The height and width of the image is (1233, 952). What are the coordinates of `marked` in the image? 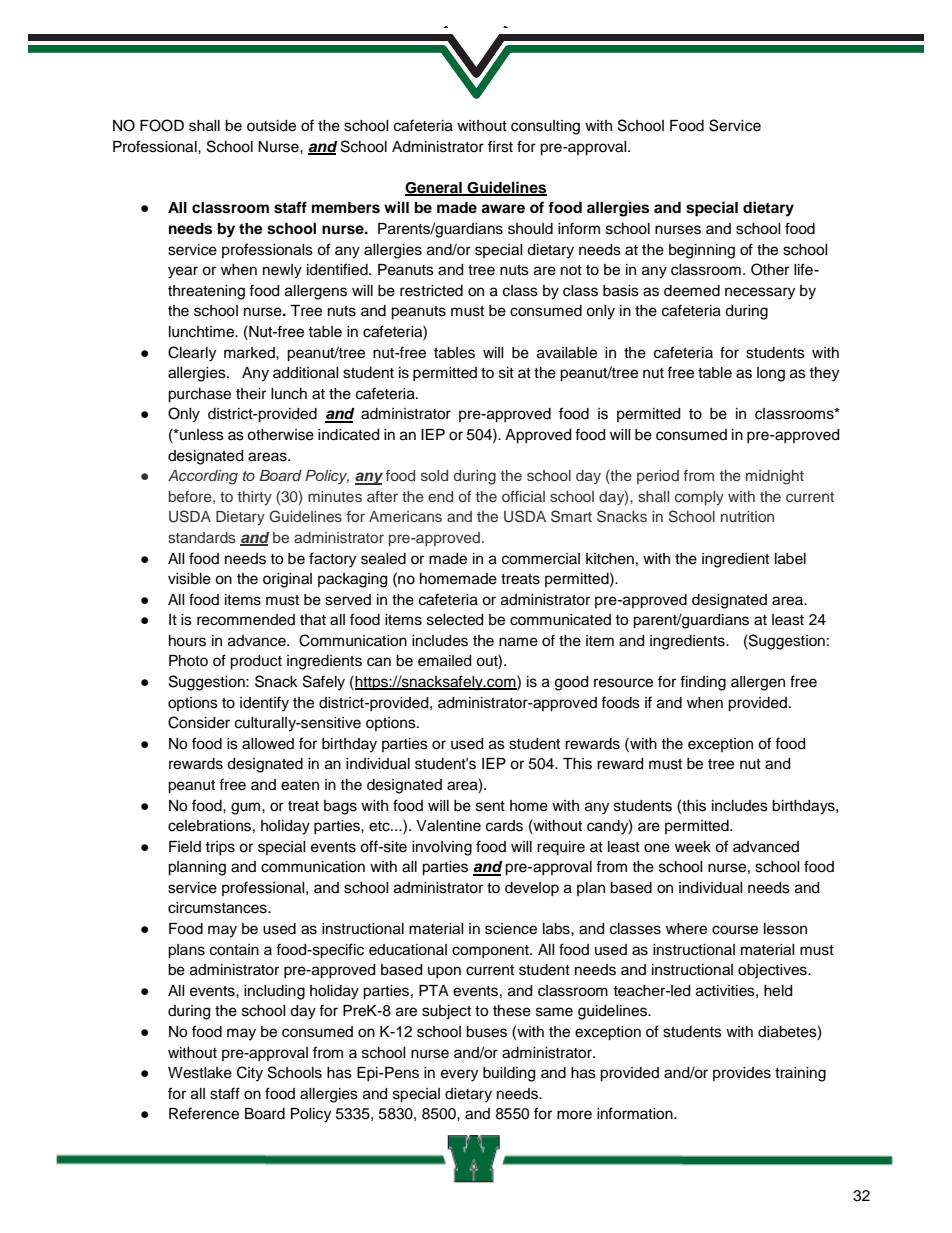 It's located at (250, 353).
